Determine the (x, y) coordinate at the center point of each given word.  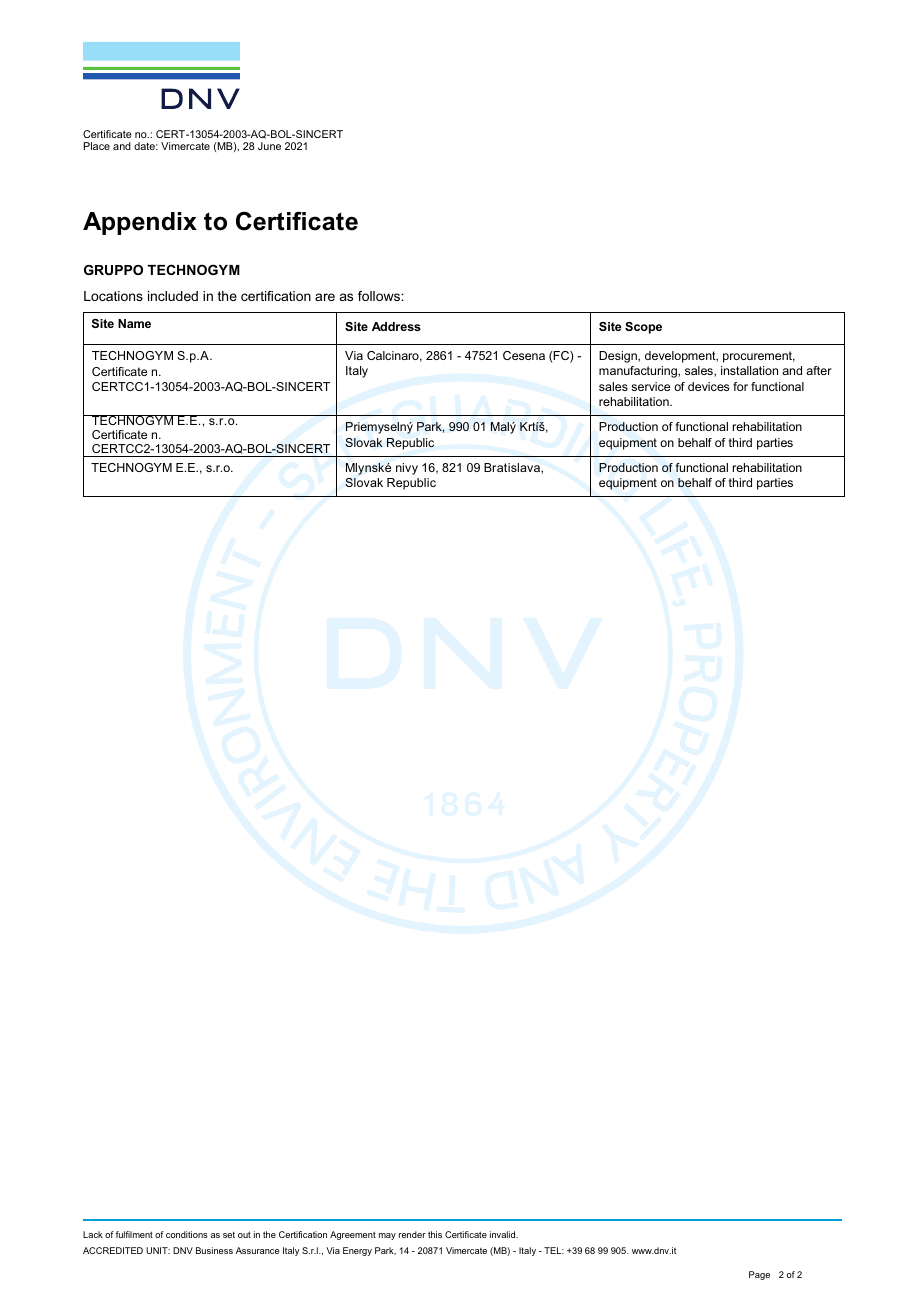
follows (380, 296)
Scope (643, 328)
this (435, 1234)
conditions (187, 1234)
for (740, 386)
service (650, 386)
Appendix (140, 223)
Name (134, 323)
